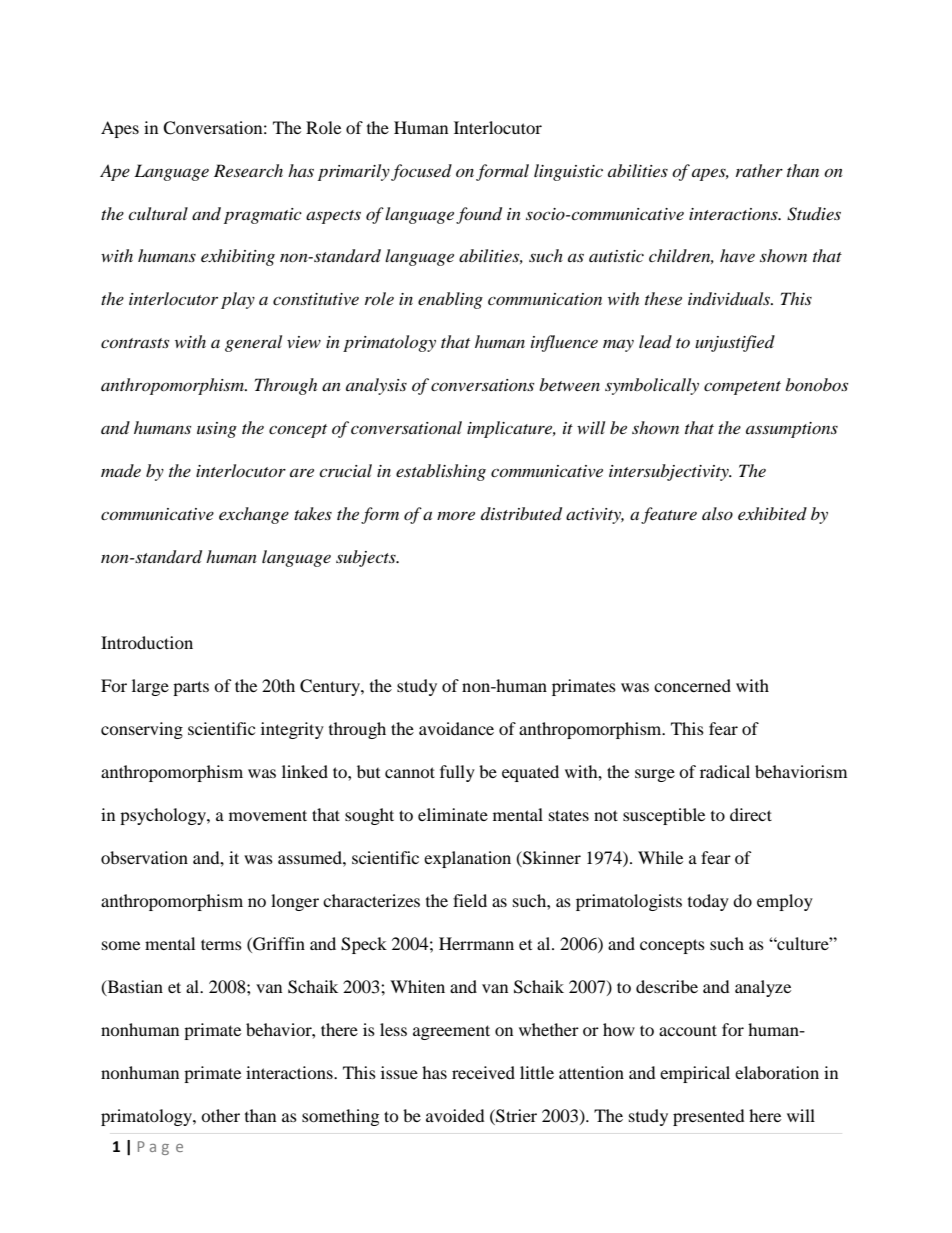  I want to click on avoidance, so click(456, 728).
